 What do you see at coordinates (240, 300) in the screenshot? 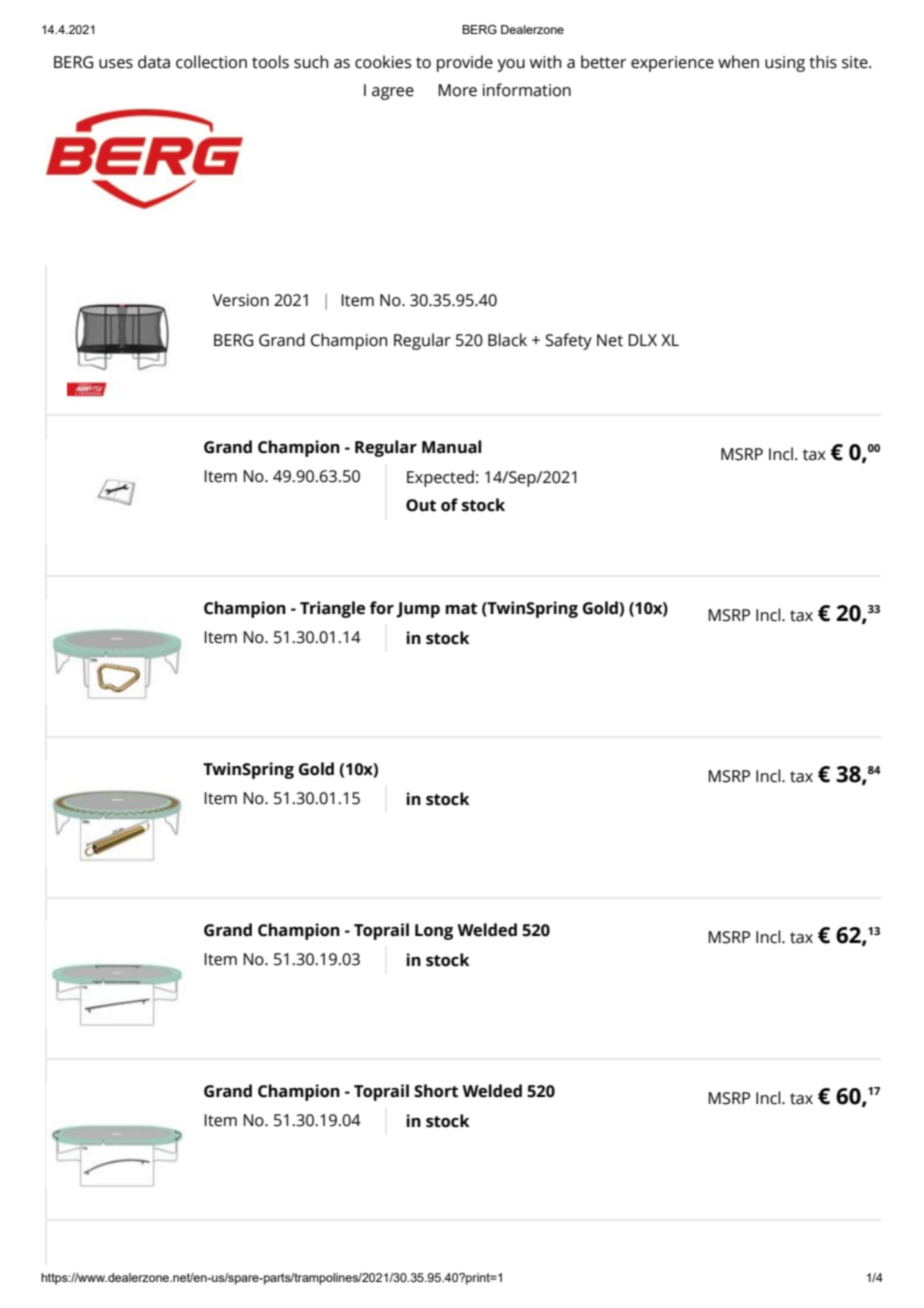
I see `Version` at bounding box center [240, 300].
